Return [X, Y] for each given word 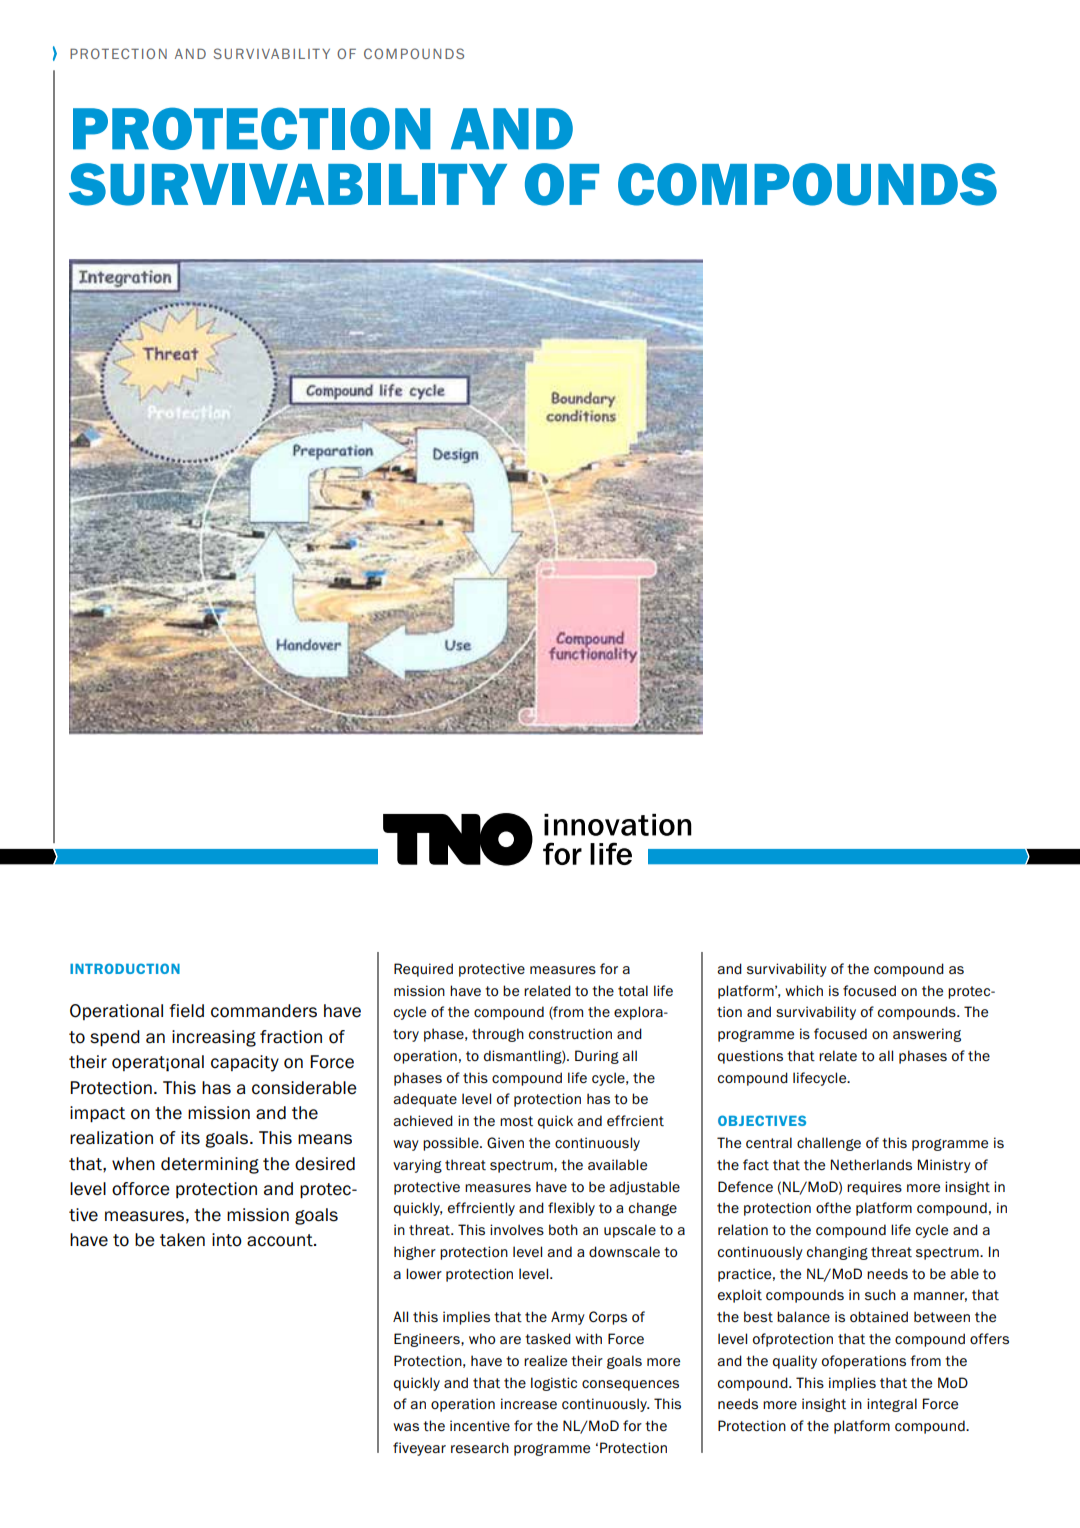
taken [182, 1240]
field [186, 1011]
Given [505, 1142]
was [406, 1427]
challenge [829, 1144]
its [190, 1138]
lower [424, 1273]
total [633, 991]
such [880, 1294]
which [804, 990]
